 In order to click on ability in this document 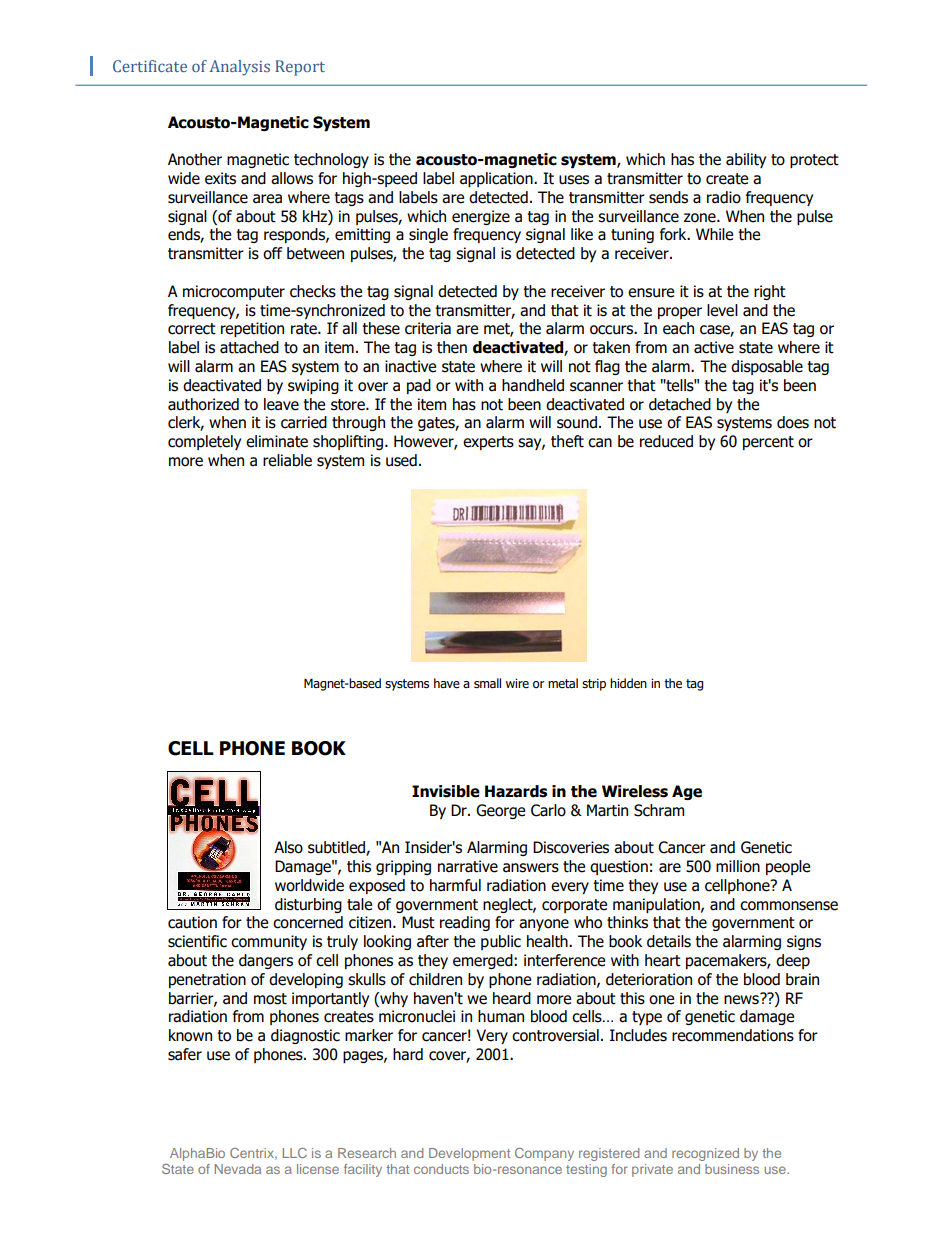, I will do `click(746, 160)`.
